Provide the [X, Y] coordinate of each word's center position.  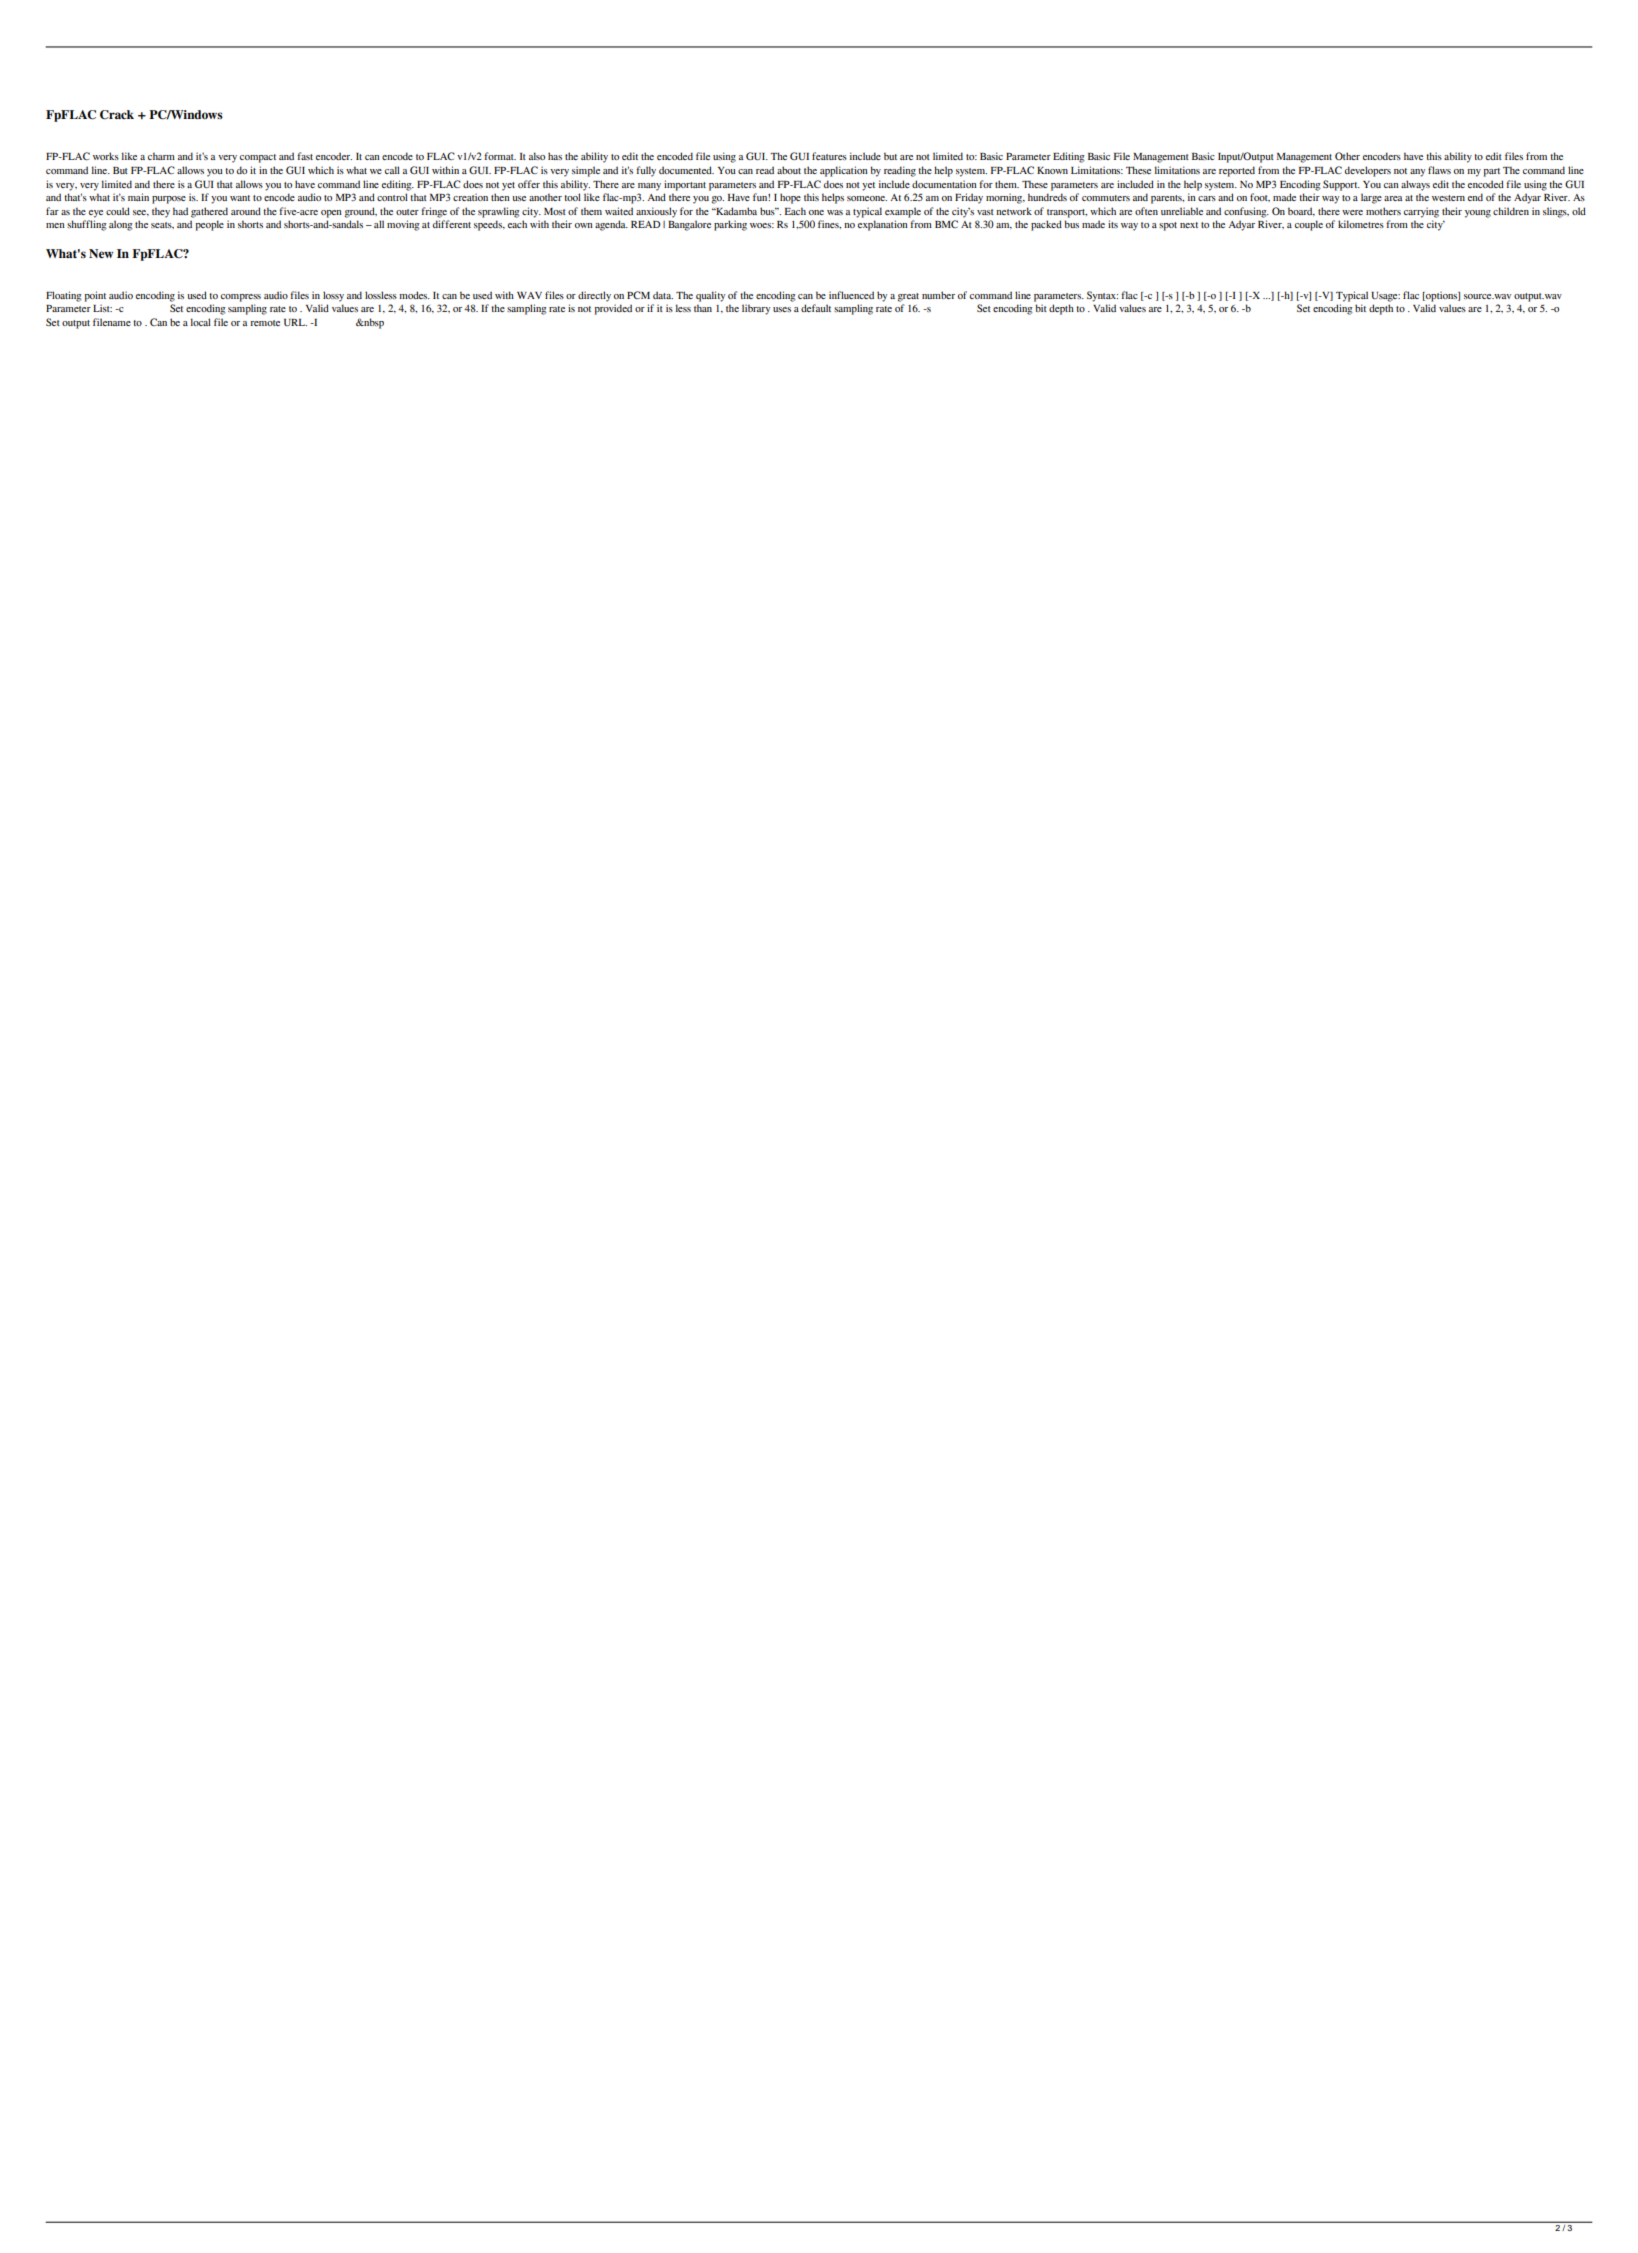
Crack [117, 115]
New [101, 253]
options [1441, 296]
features [829, 156]
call [392, 170]
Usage [1385, 297]
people [209, 225]
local [201, 322]
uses [782, 309]
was [835, 212]
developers [1368, 171]
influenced [851, 295]
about [789, 170]
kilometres [1361, 224]
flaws [1439, 170]
